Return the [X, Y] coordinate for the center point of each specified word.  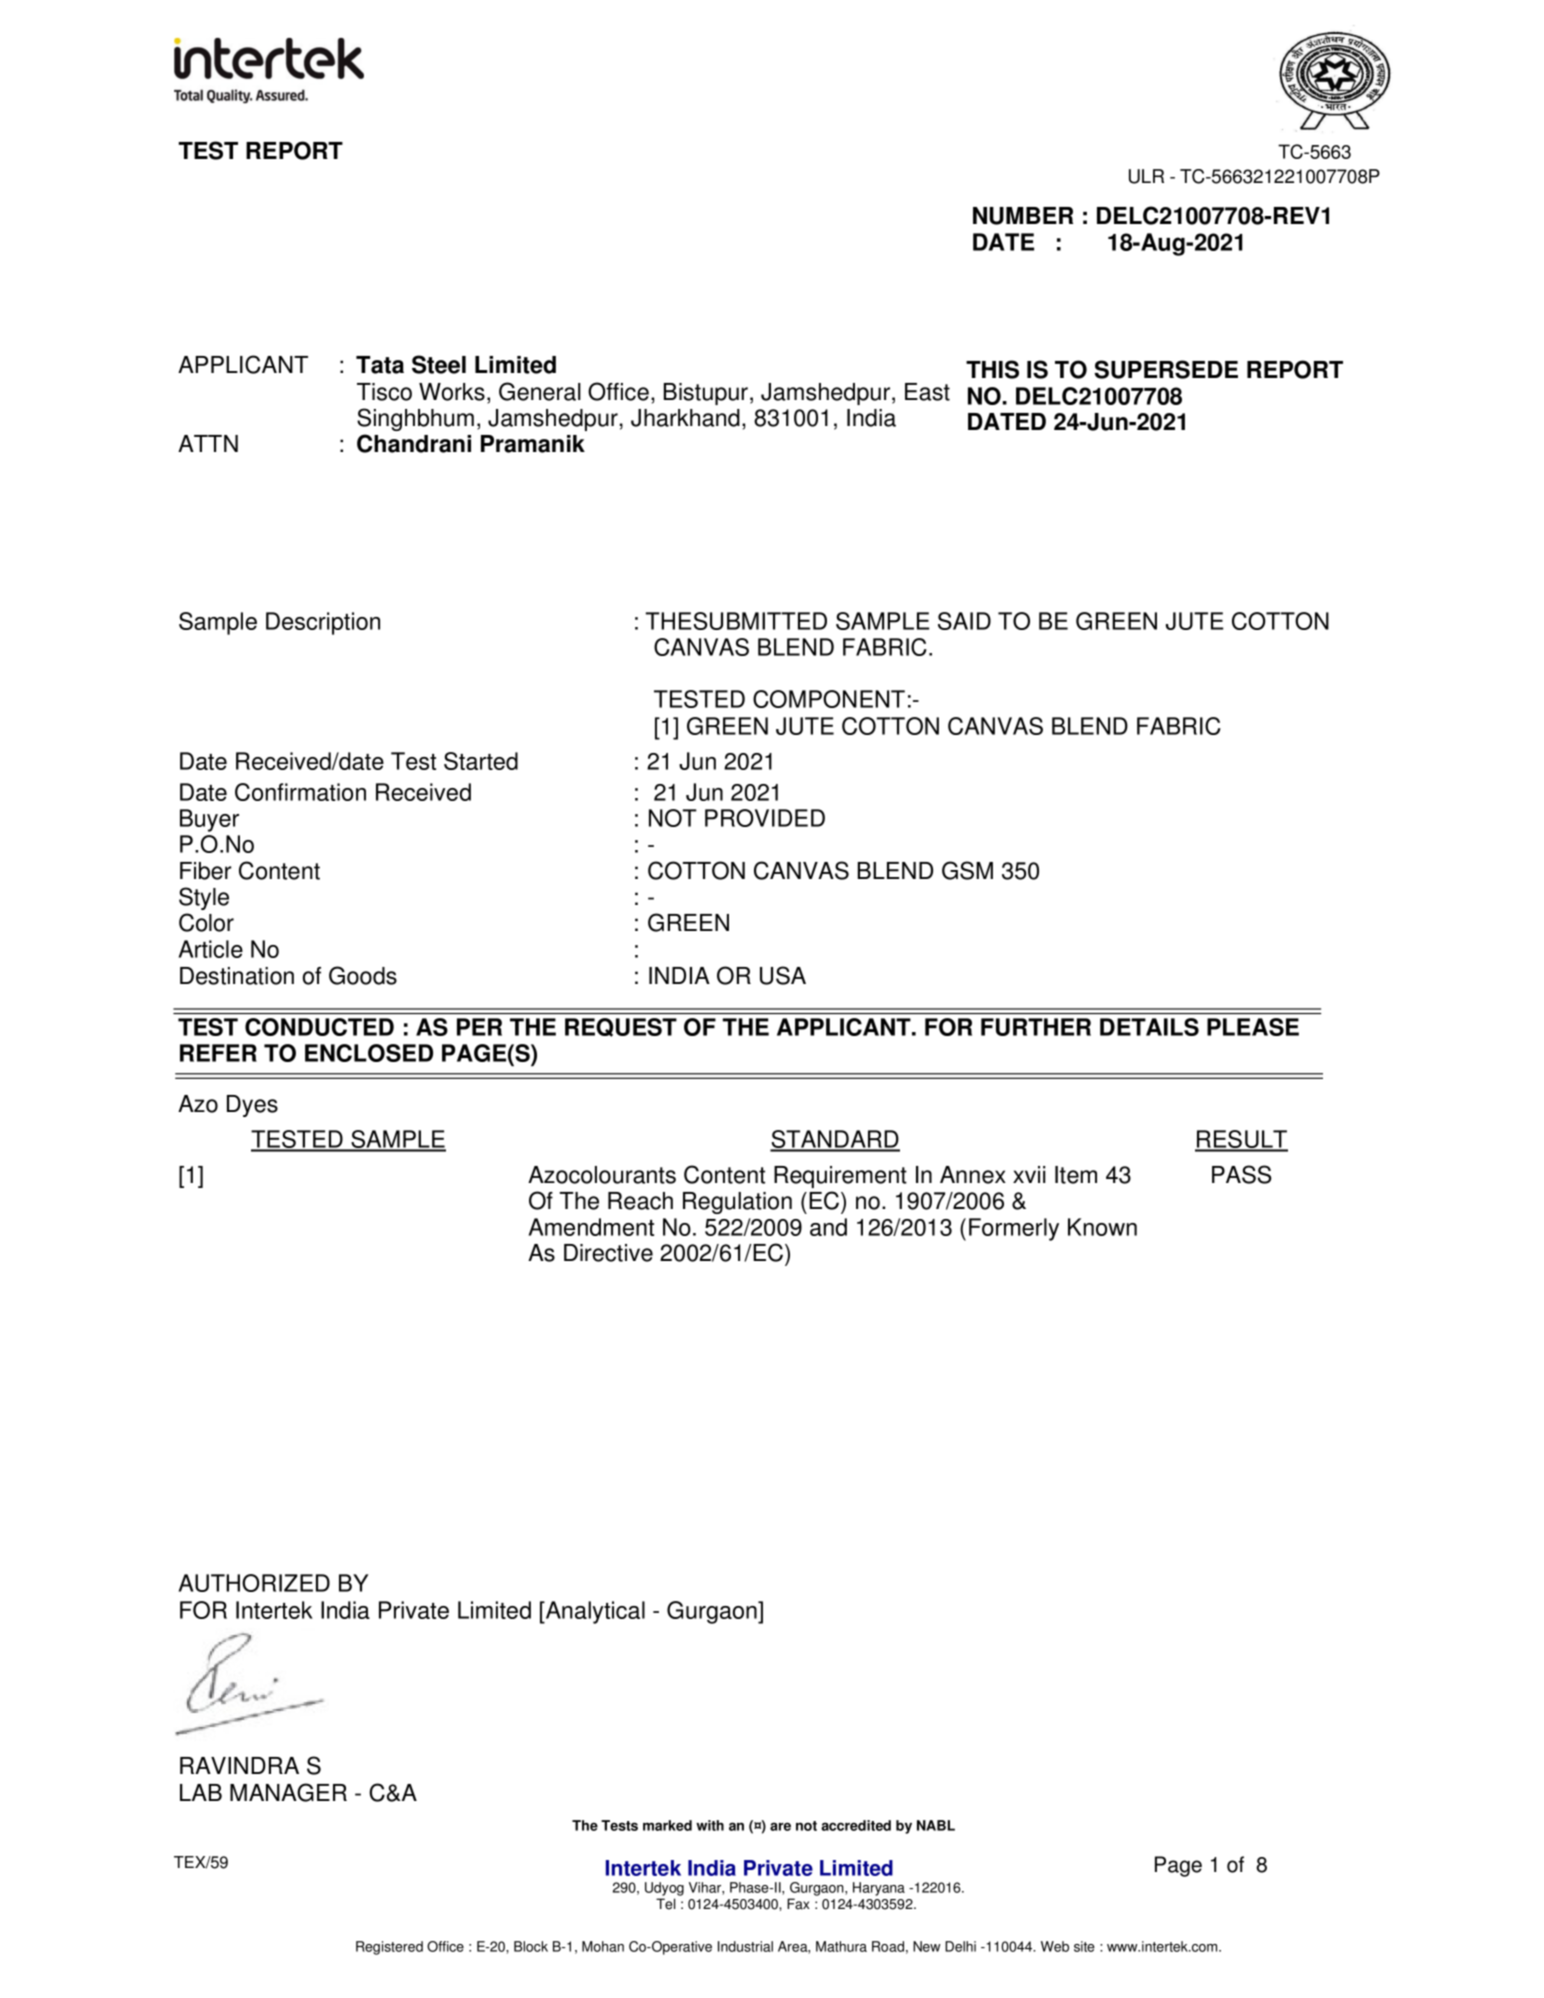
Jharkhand [685, 418]
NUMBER [1023, 216]
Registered [389, 1948]
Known [1102, 1227]
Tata [380, 365]
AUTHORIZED [254, 1583]
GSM [967, 870]
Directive [608, 1253]
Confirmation [300, 792]
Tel [665, 1904]
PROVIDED [765, 818]
